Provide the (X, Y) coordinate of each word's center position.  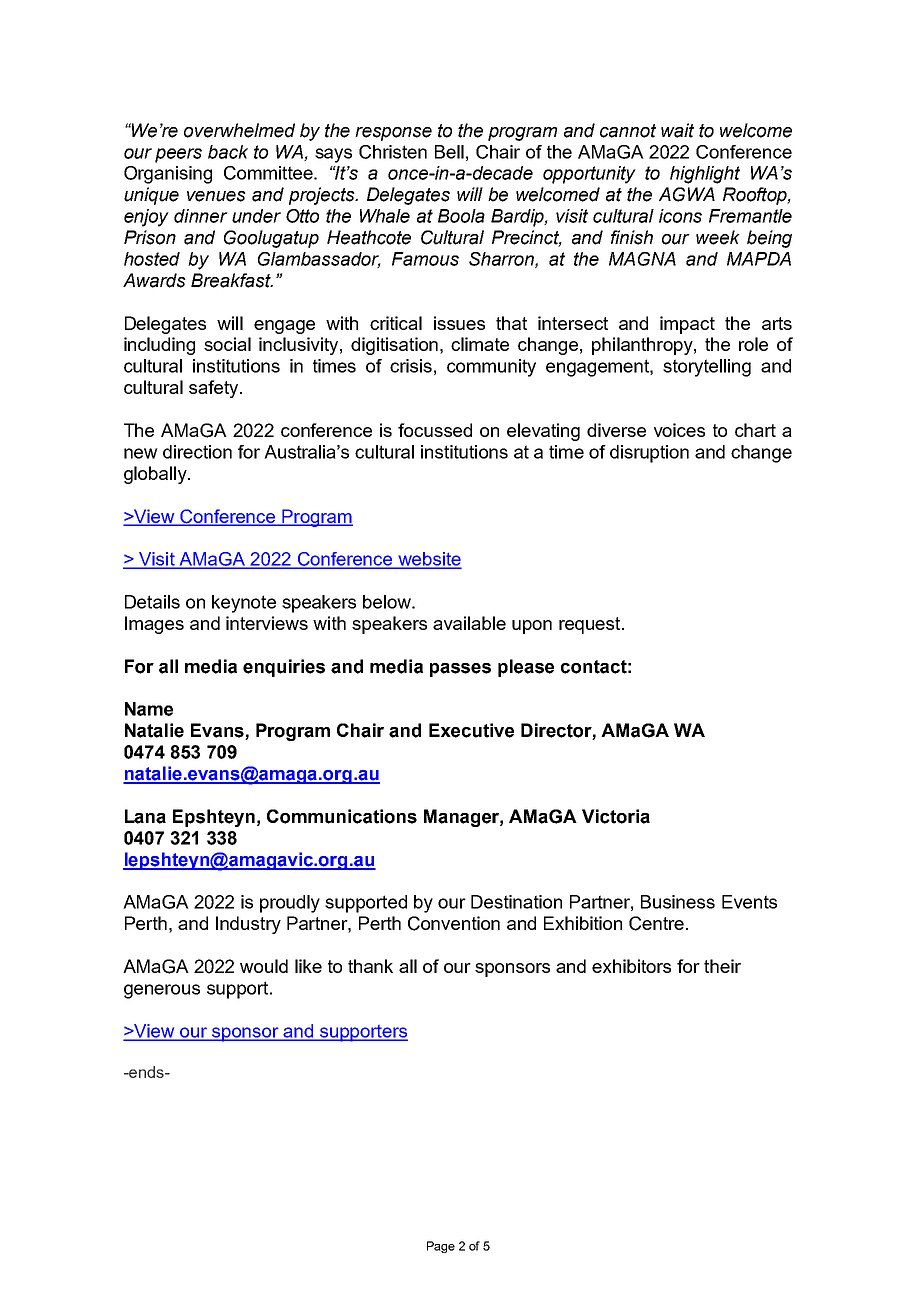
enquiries (284, 668)
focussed (435, 430)
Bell (449, 152)
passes (460, 670)
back (228, 152)
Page (441, 1247)
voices (679, 430)
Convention (454, 923)
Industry (248, 925)
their (722, 966)
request (591, 625)
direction (197, 452)
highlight (705, 175)
